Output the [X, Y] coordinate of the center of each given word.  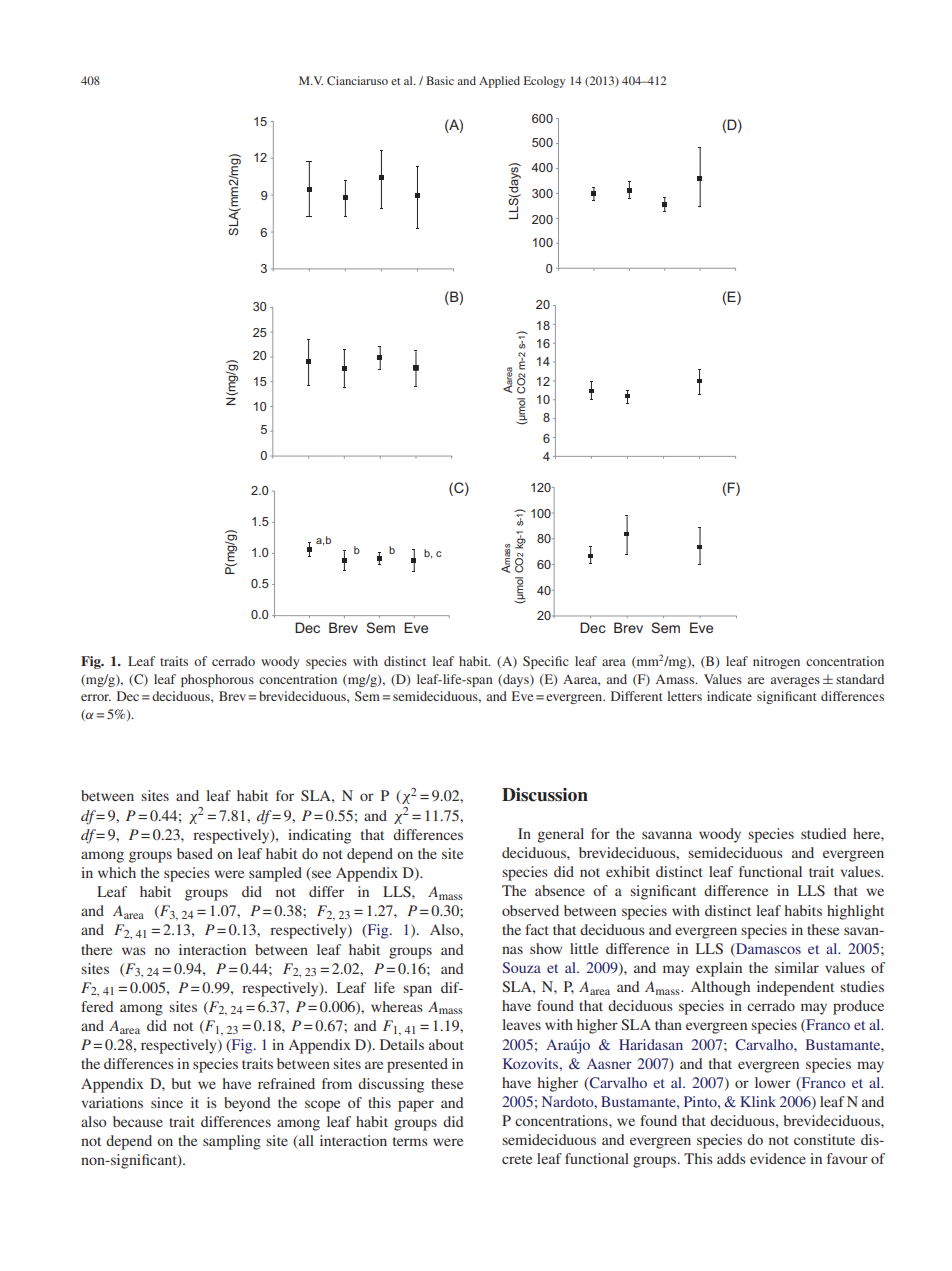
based [195, 853]
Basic [440, 80]
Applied [499, 82]
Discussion [545, 795]
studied [823, 833]
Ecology [544, 82]
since [167, 1102]
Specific [546, 662]
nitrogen [776, 662]
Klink [758, 1101]
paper [416, 1106]
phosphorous [217, 680]
